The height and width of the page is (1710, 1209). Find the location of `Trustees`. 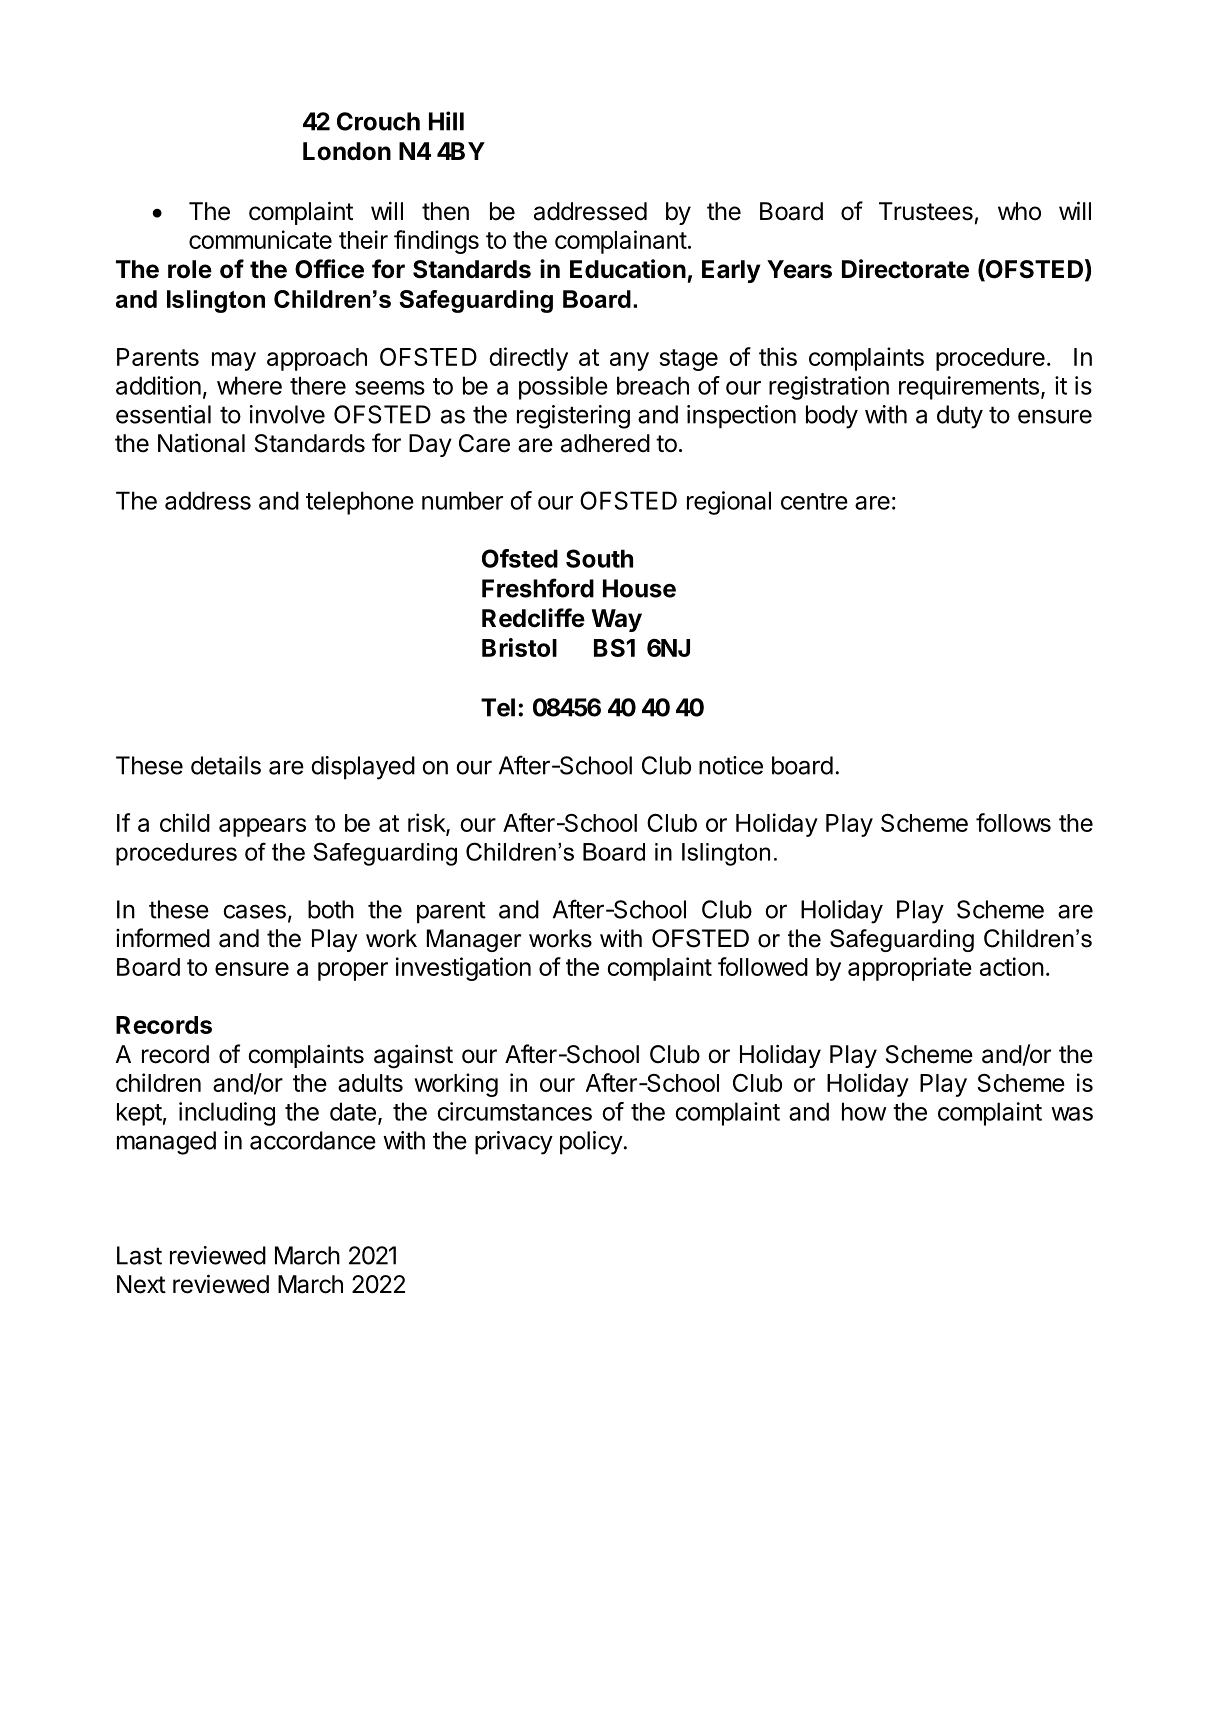

Trustees is located at coordinates (926, 211).
